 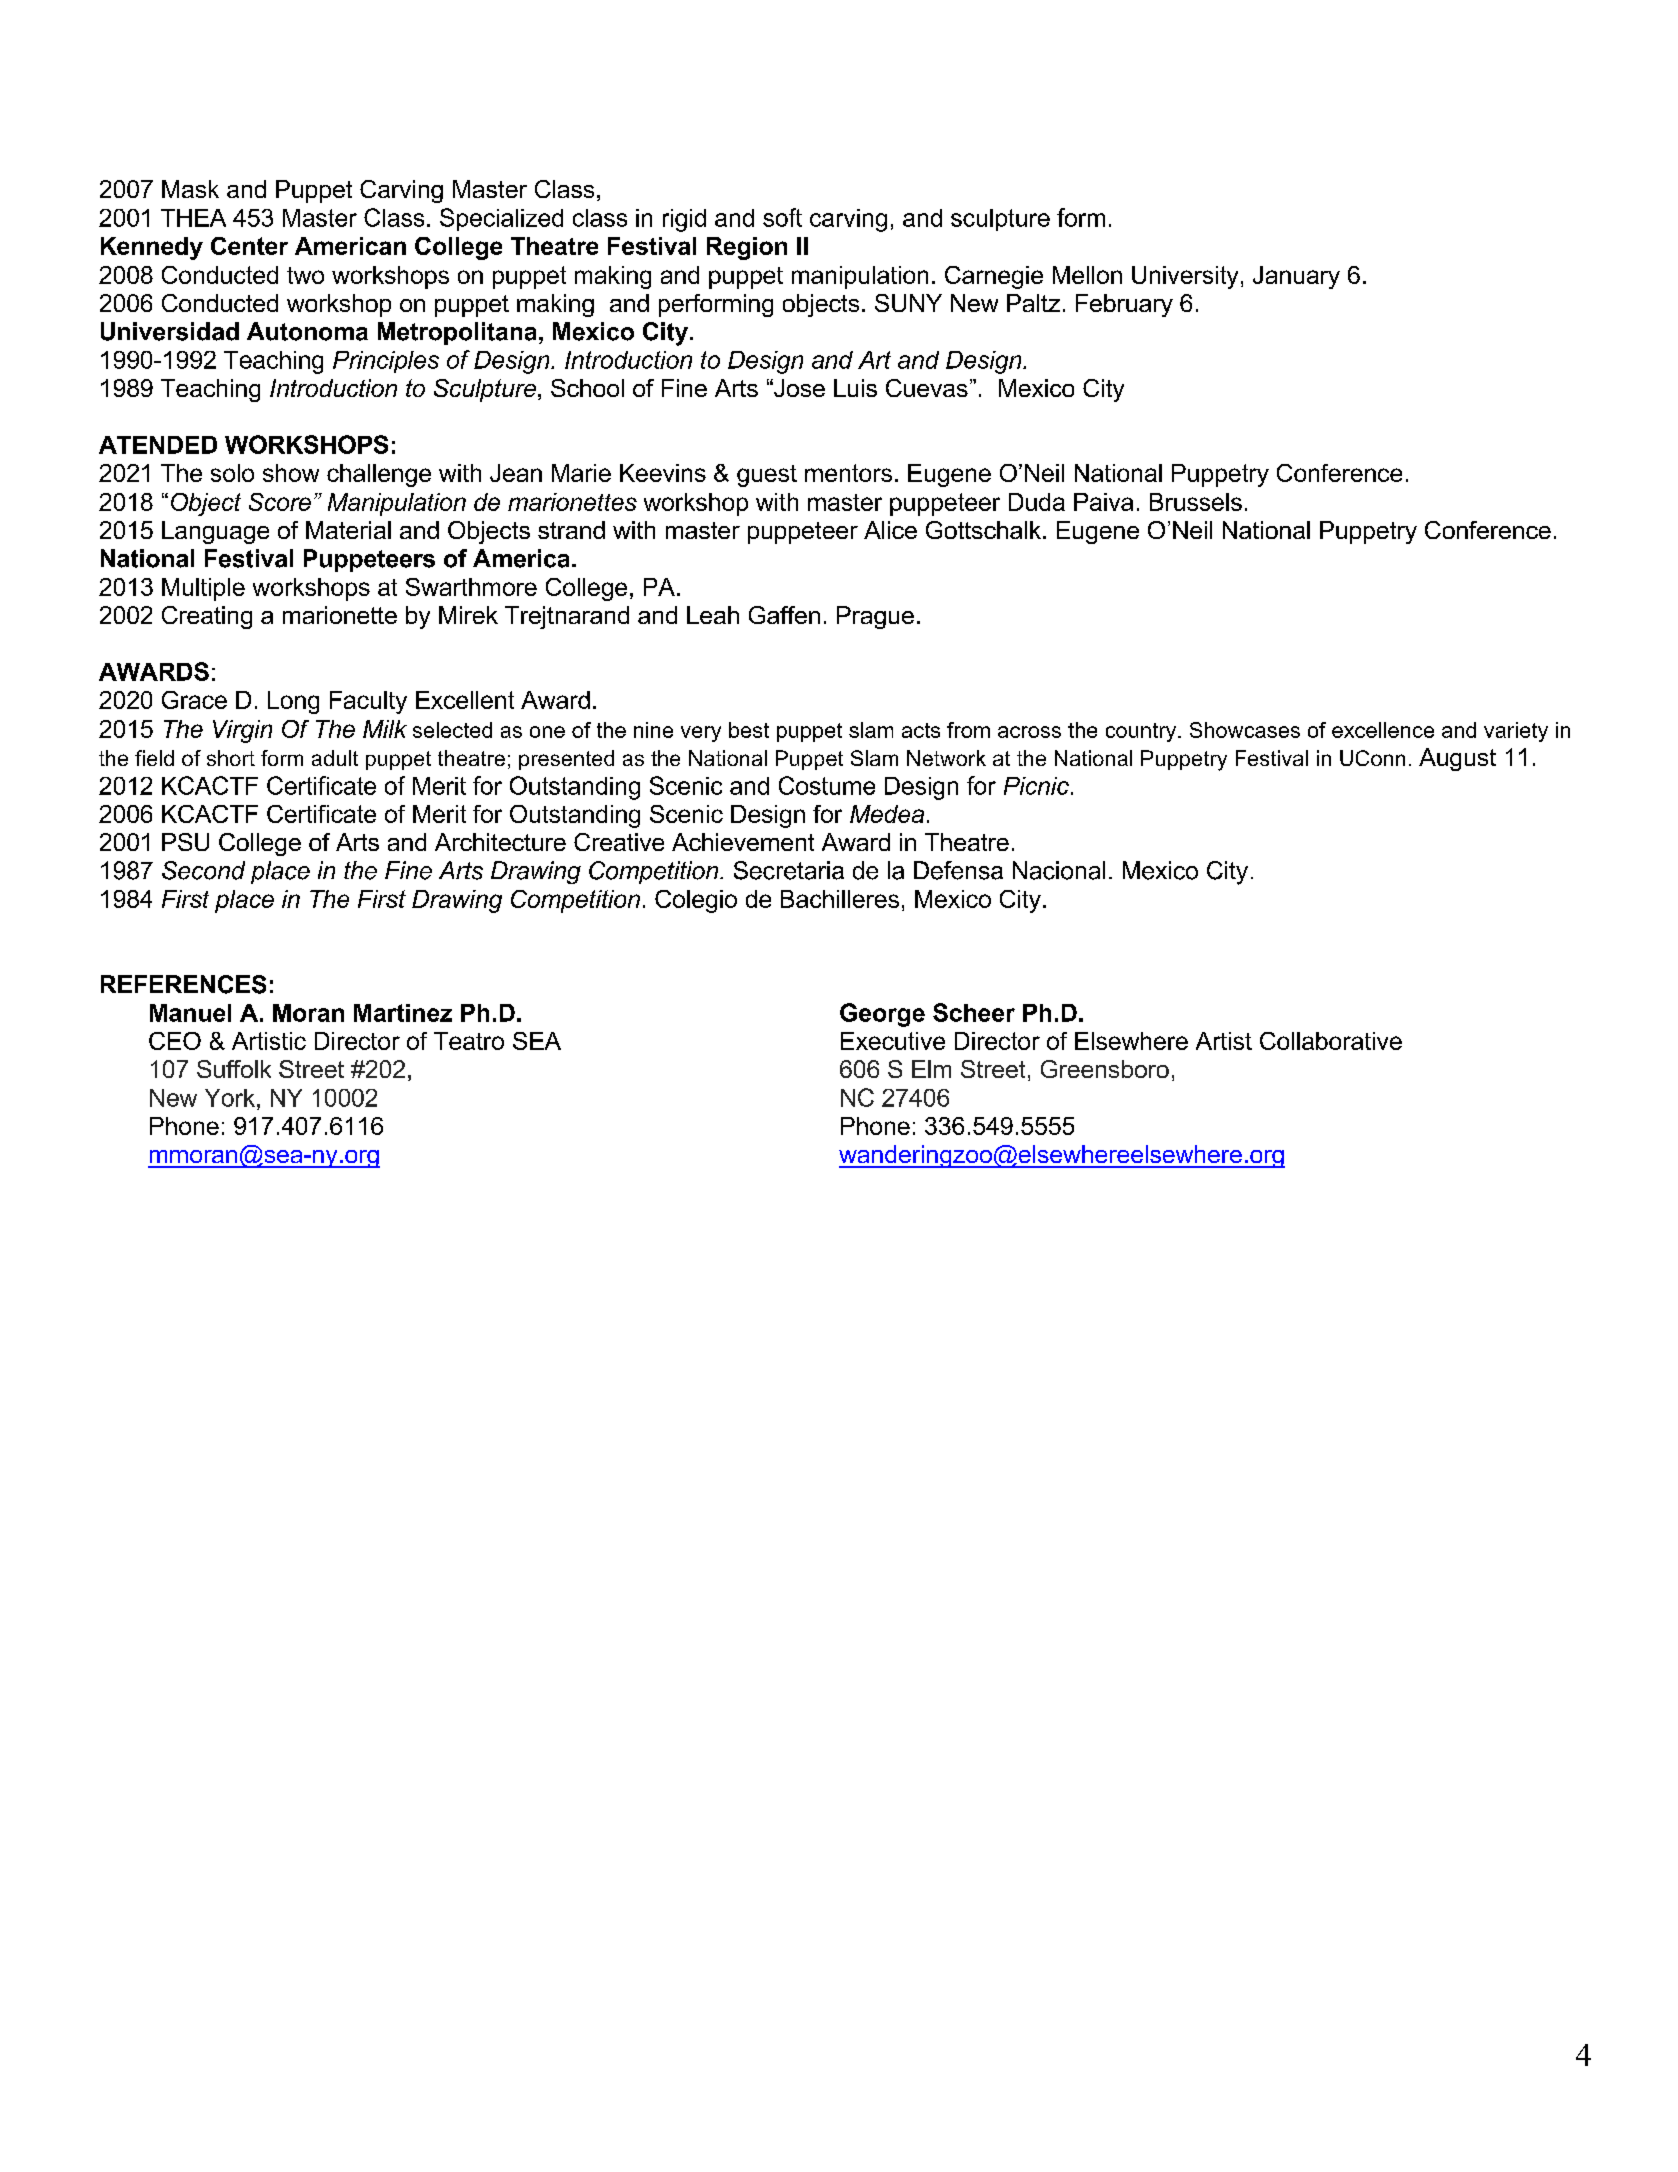 What do you see at coordinates (234, 1069) in the screenshot?
I see `Suffolk` at bounding box center [234, 1069].
